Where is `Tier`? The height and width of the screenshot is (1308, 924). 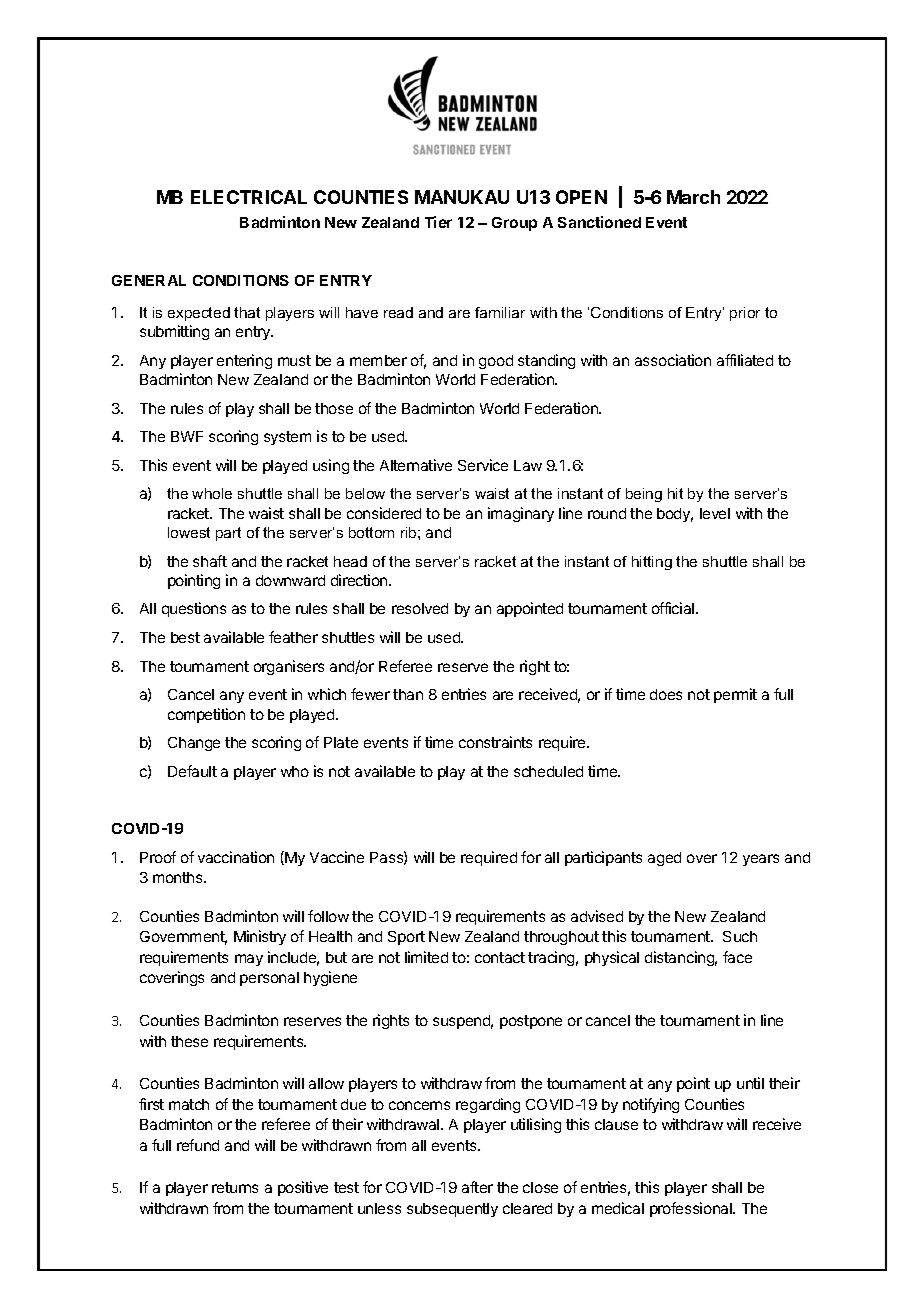 Tier is located at coordinates (438, 222).
